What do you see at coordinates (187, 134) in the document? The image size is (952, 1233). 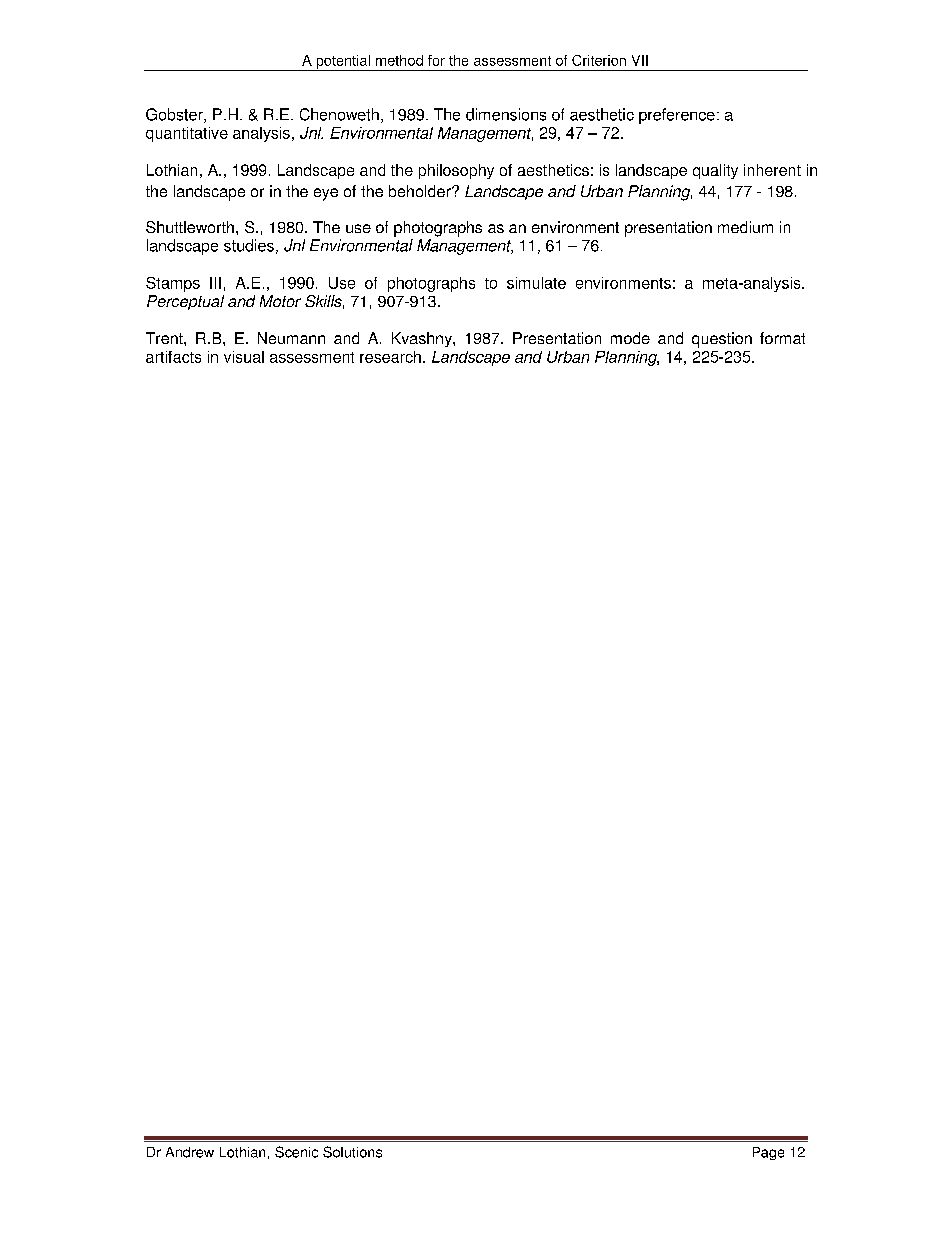 I see `quantitative` at bounding box center [187, 134].
